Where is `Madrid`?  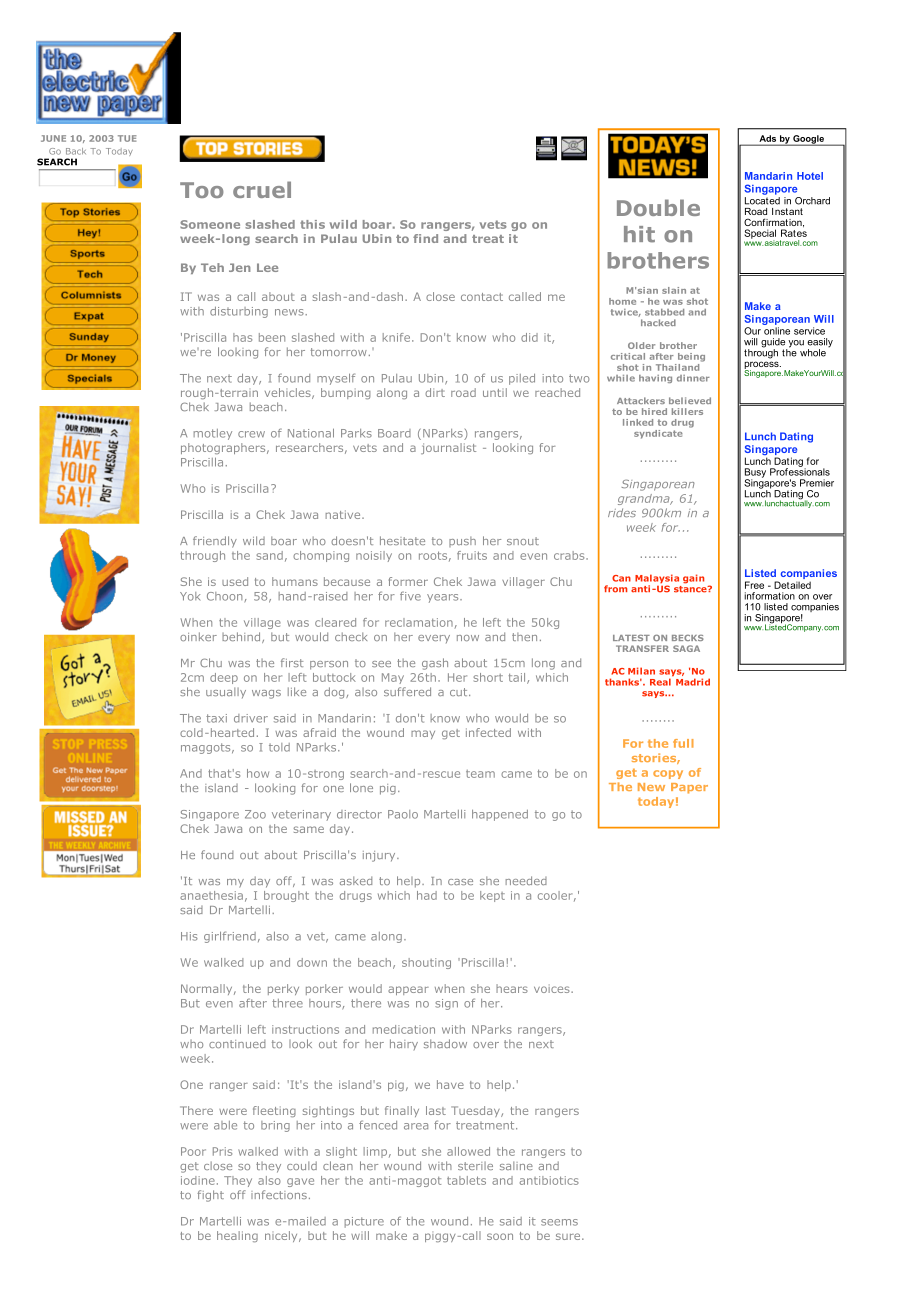 Madrid is located at coordinates (693, 682).
